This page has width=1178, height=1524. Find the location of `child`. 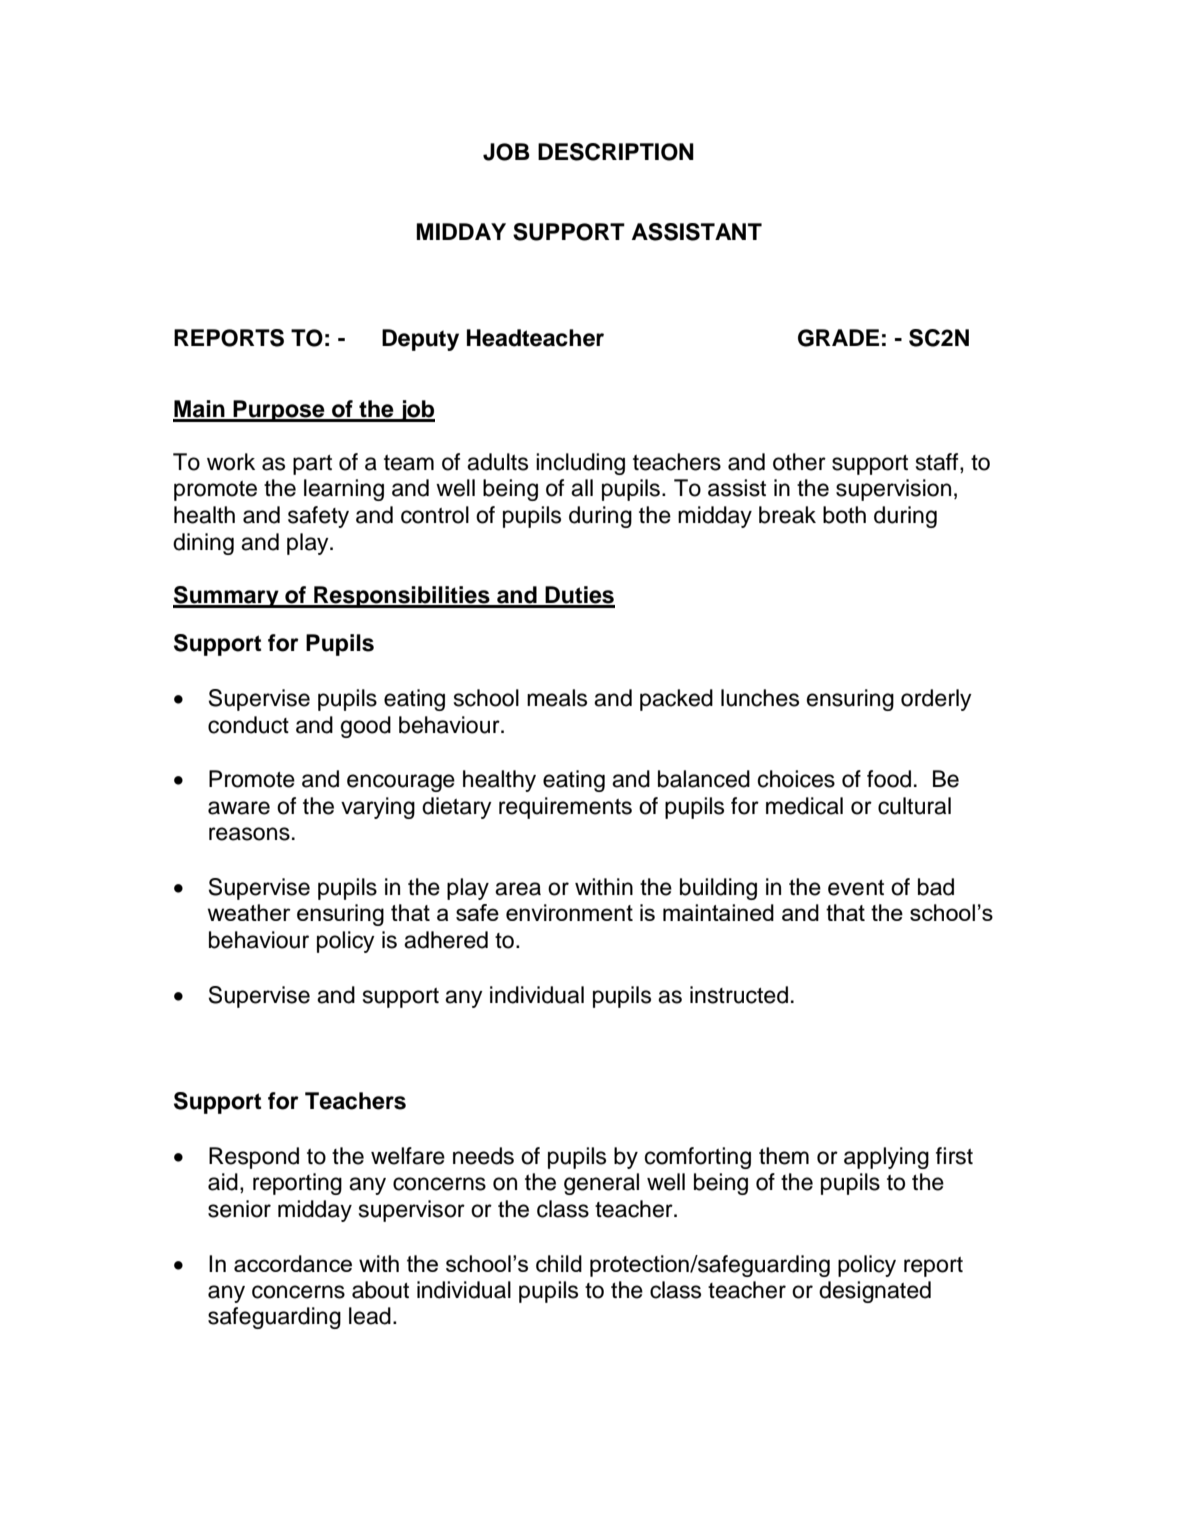

child is located at coordinates (559, 1263).
